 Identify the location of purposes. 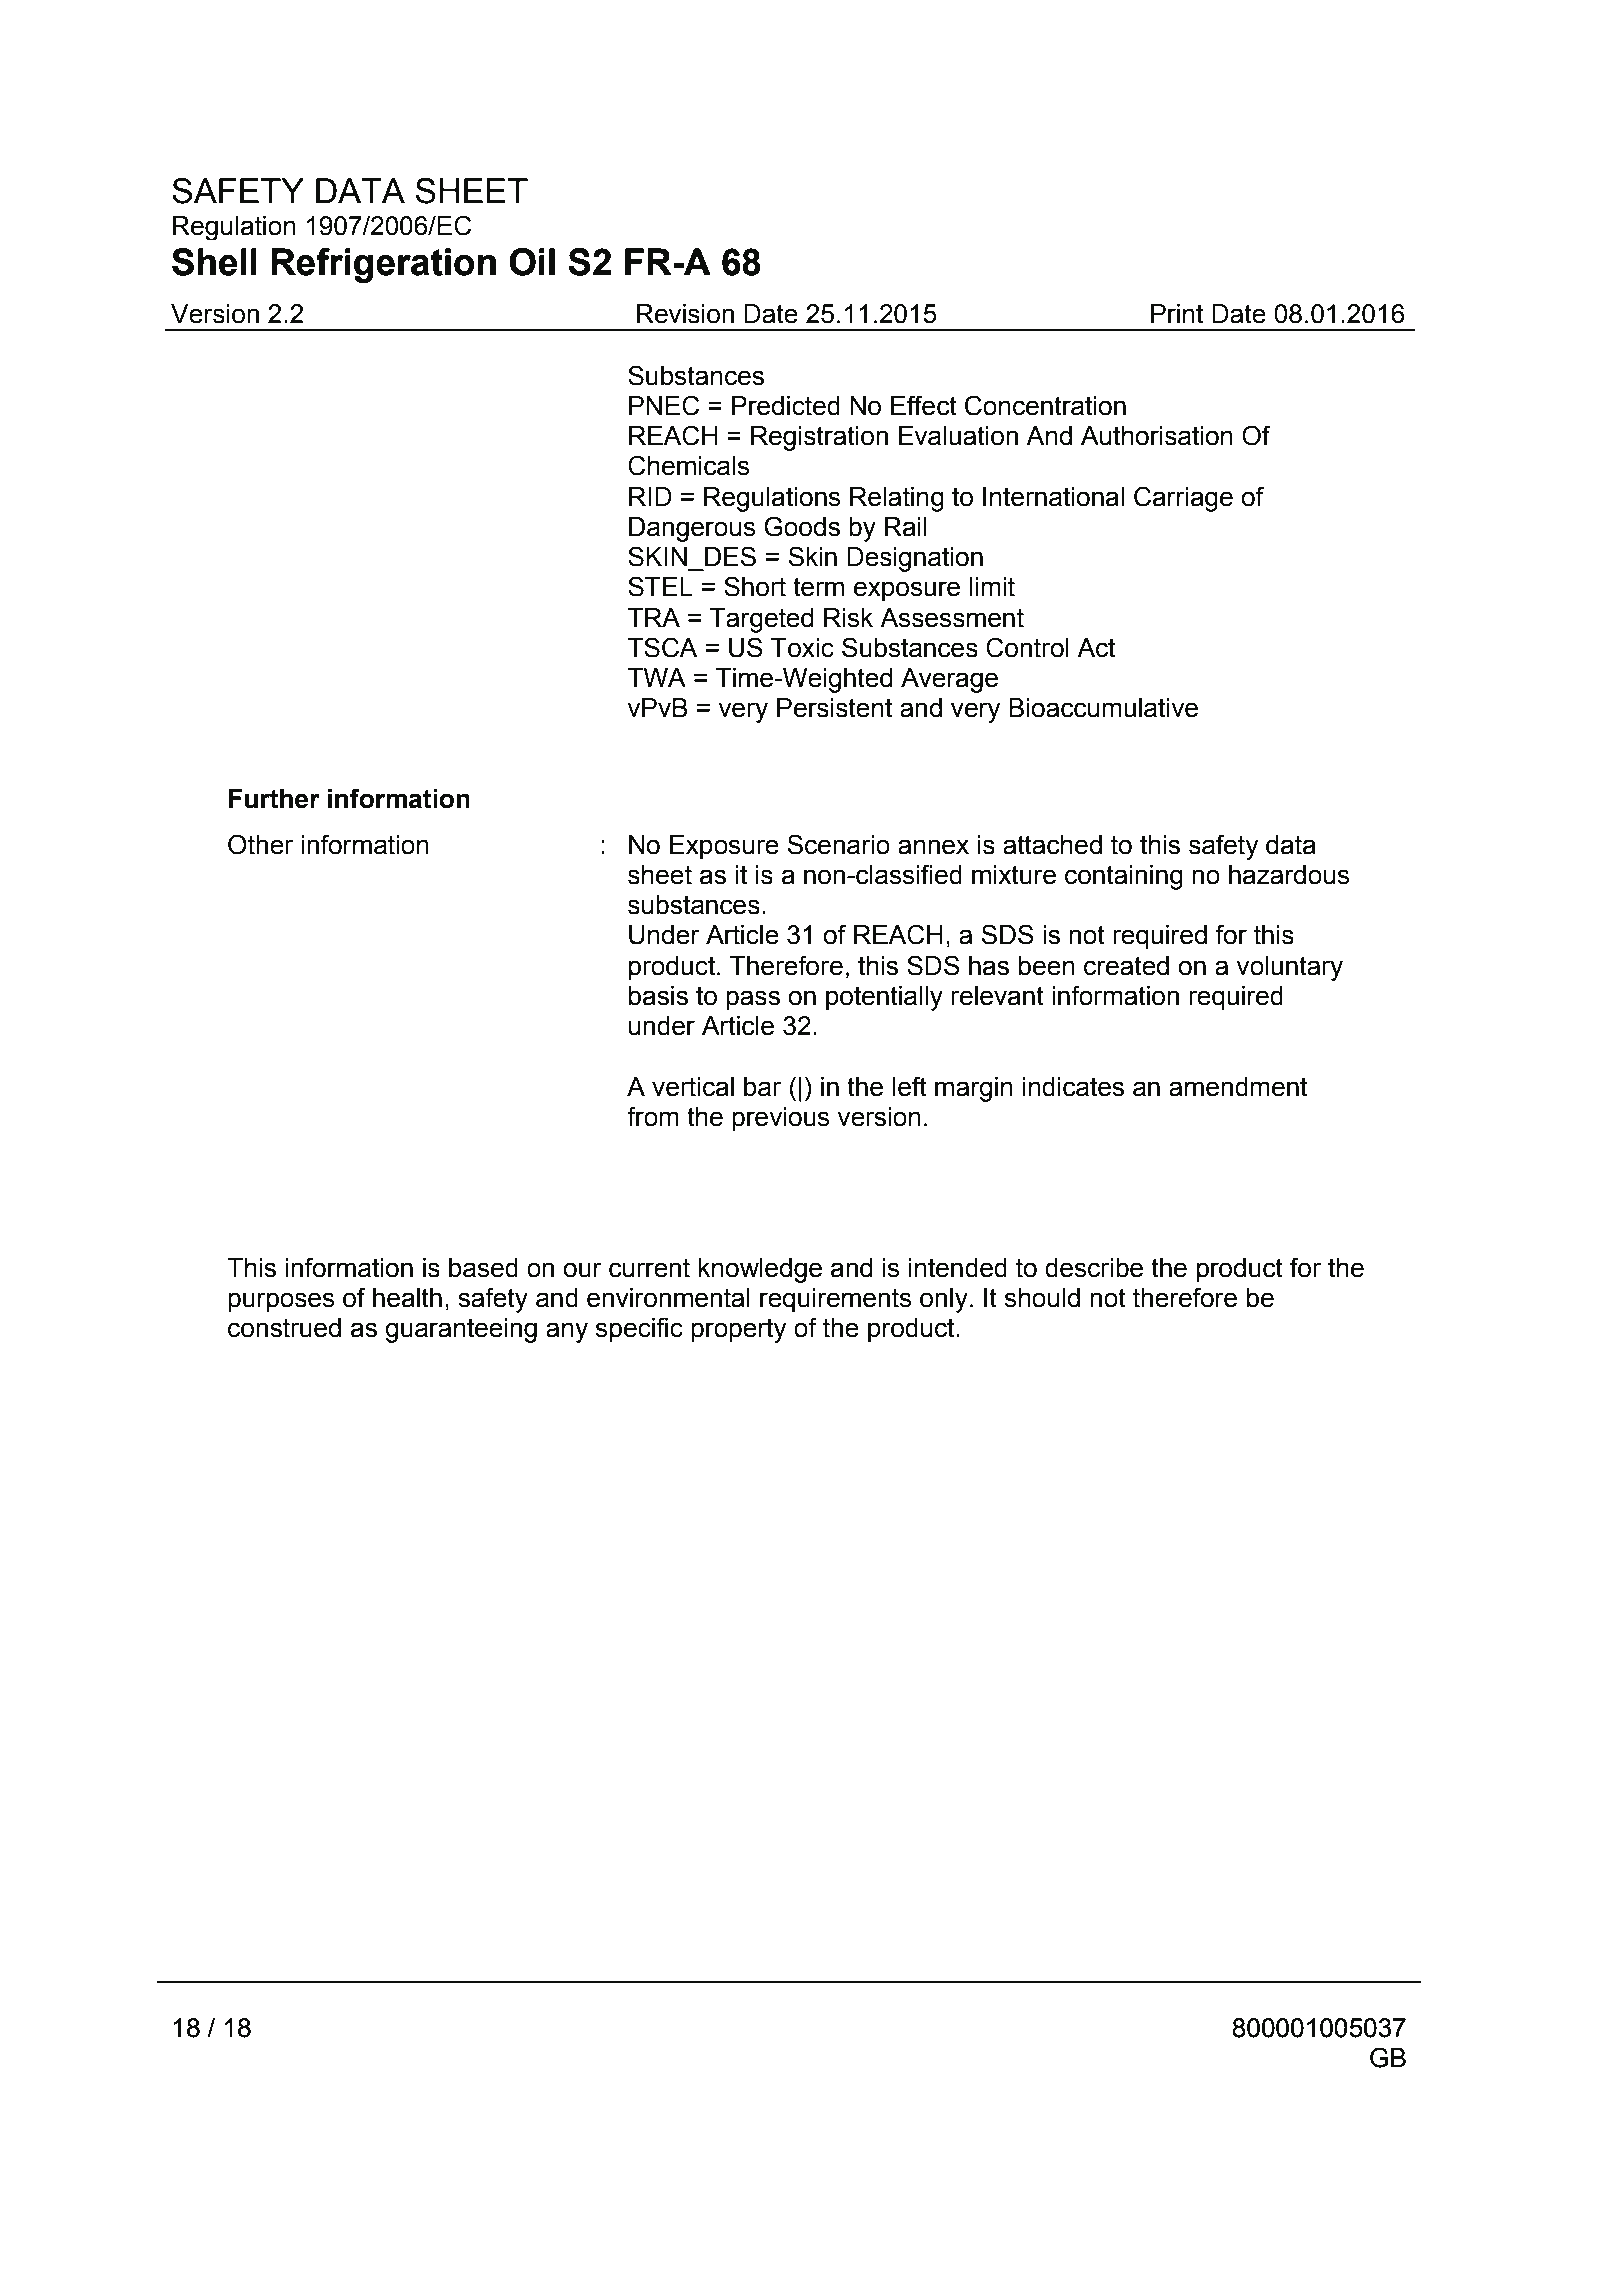
(281, 1302).
